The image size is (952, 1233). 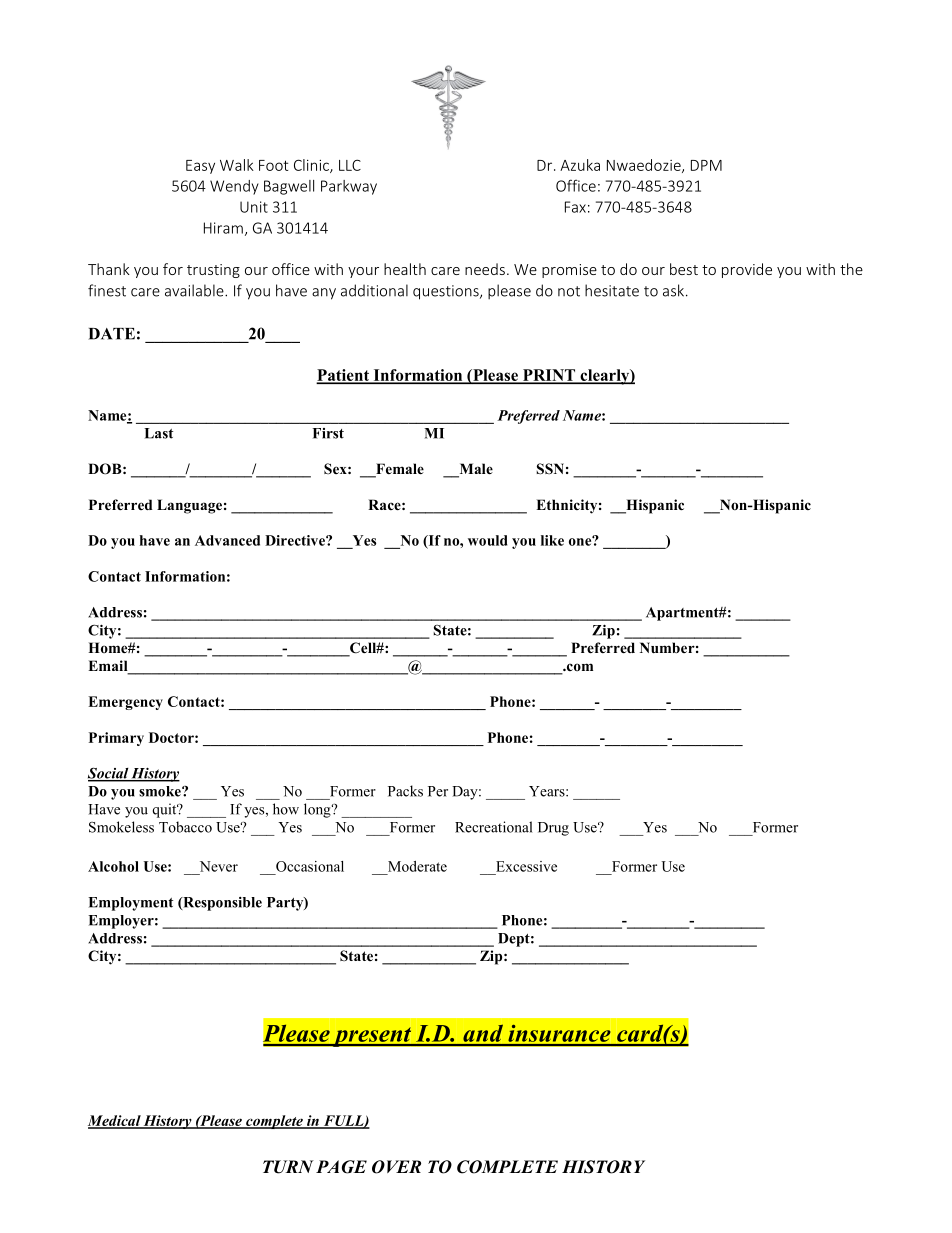 I want to click on Recreational, so click(x=493, y=827).
